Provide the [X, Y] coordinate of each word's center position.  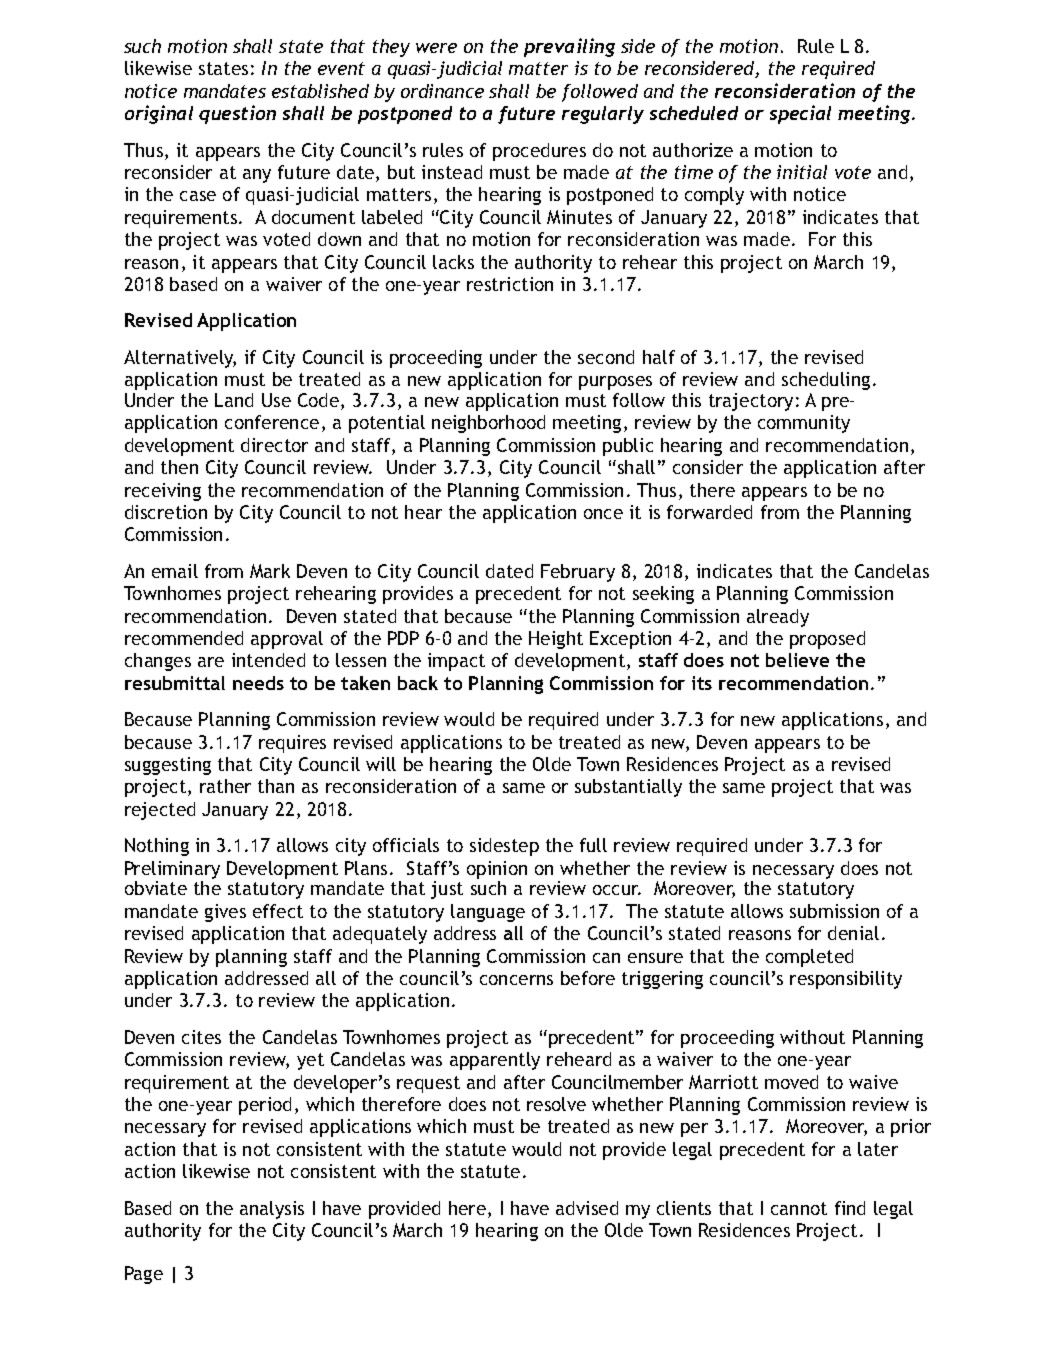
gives [225, 913]
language [488, 913]
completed [809, 958]
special [800, 114]
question [237, 114]
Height [556, 640]
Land [234, 400]
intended [268, 660]
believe [797, 660]
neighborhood [488, 424]
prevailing [569, 47]
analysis [272, 1210]
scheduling [826, 381]
